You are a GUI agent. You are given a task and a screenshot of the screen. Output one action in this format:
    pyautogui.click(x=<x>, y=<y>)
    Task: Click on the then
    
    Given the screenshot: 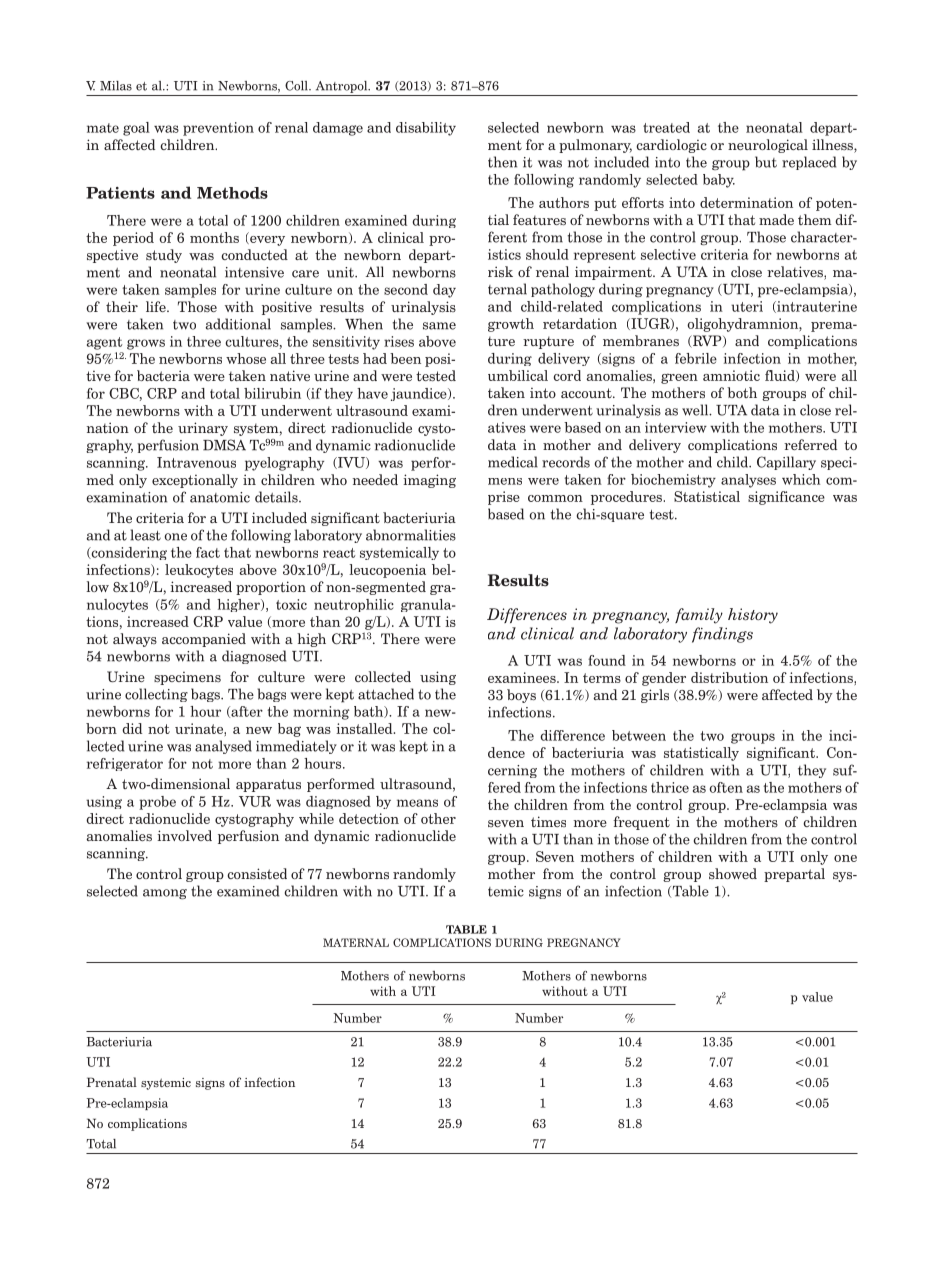 What is the action you would take?
    pyautogui.click(x=502, y=162)
